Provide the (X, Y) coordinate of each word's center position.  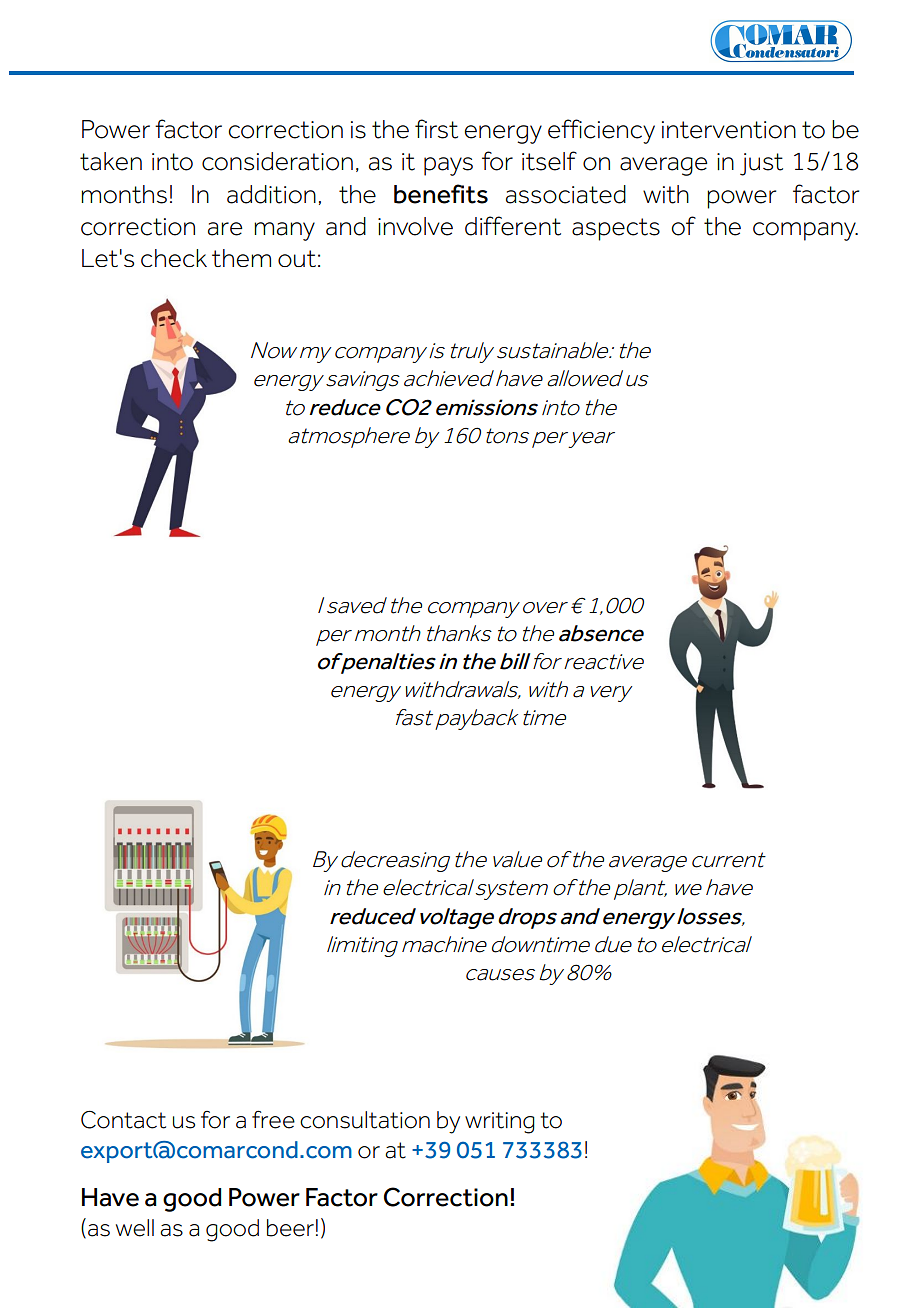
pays (448, 166)
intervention (729, 130)
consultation (365, 1120)
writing (500, 1123)
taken (111, 161)
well (135, 1228)
